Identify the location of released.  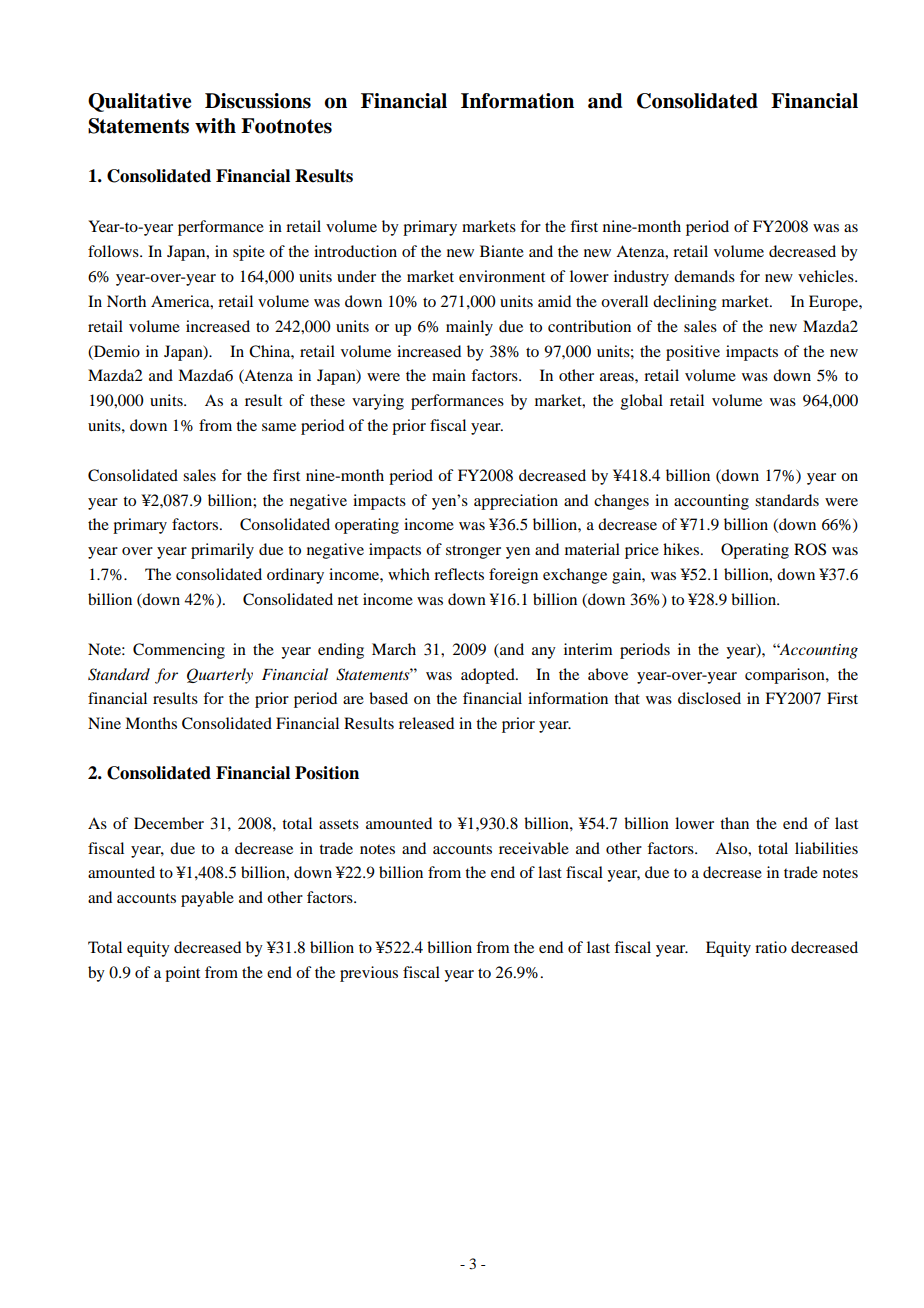
(426, 723).
